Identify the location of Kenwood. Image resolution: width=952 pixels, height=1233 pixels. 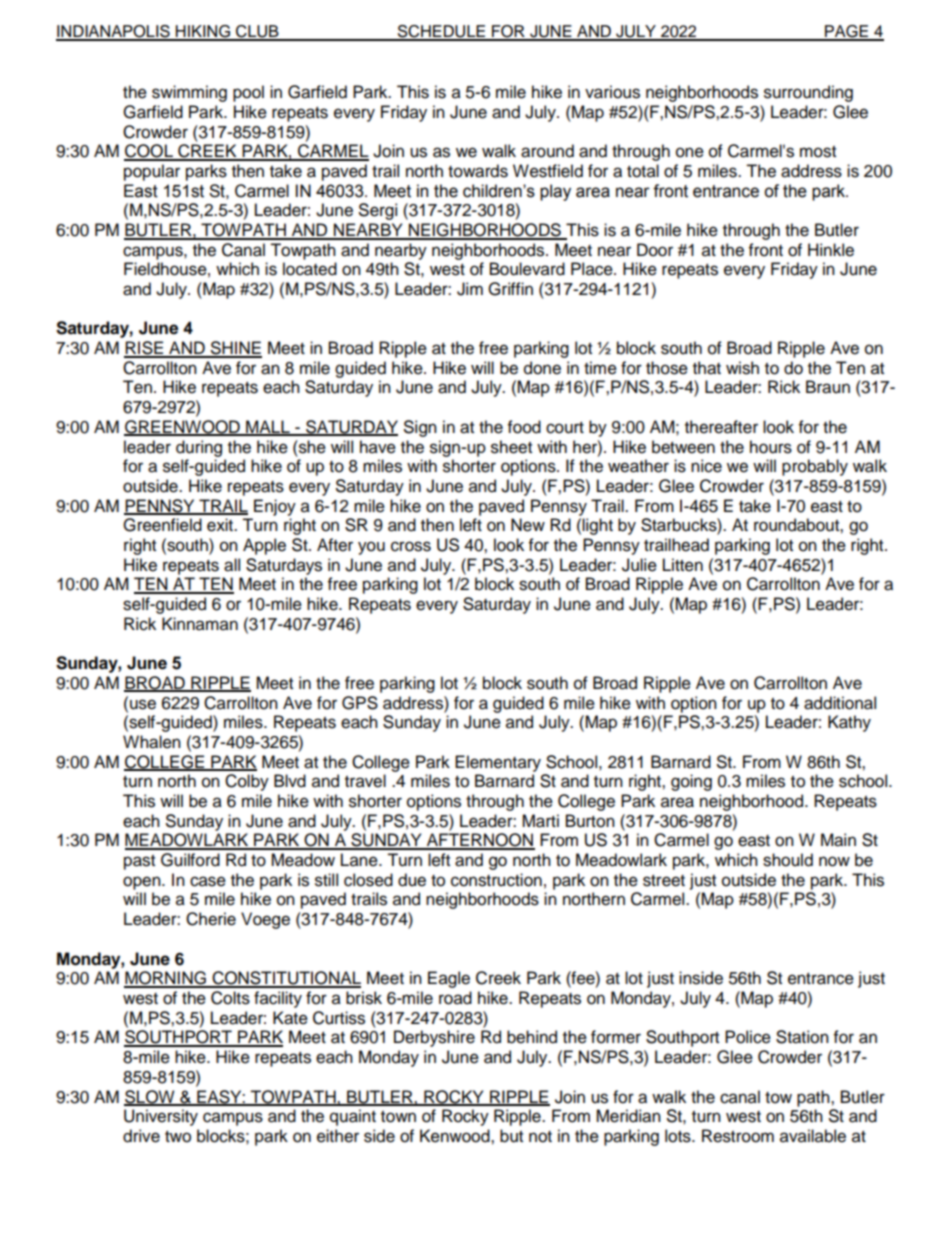
(456, 1136).
